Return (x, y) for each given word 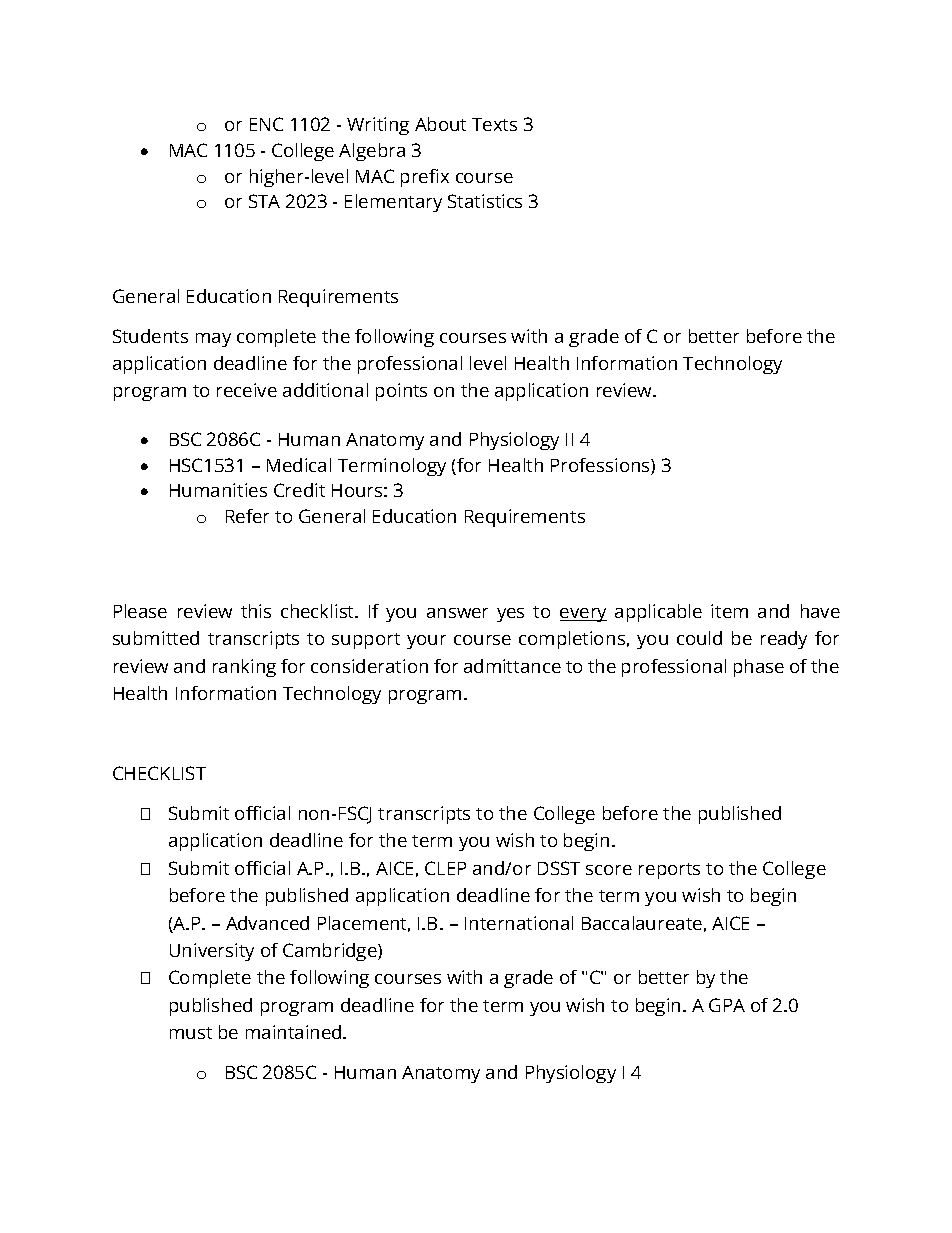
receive (247, 390)
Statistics (485, 201)
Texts (494, 124)
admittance (512, 666)
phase (759, 668)
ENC (266, 124)
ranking (244, 668)
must (191, 1033)
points (401, 392)
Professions (601, 466)
